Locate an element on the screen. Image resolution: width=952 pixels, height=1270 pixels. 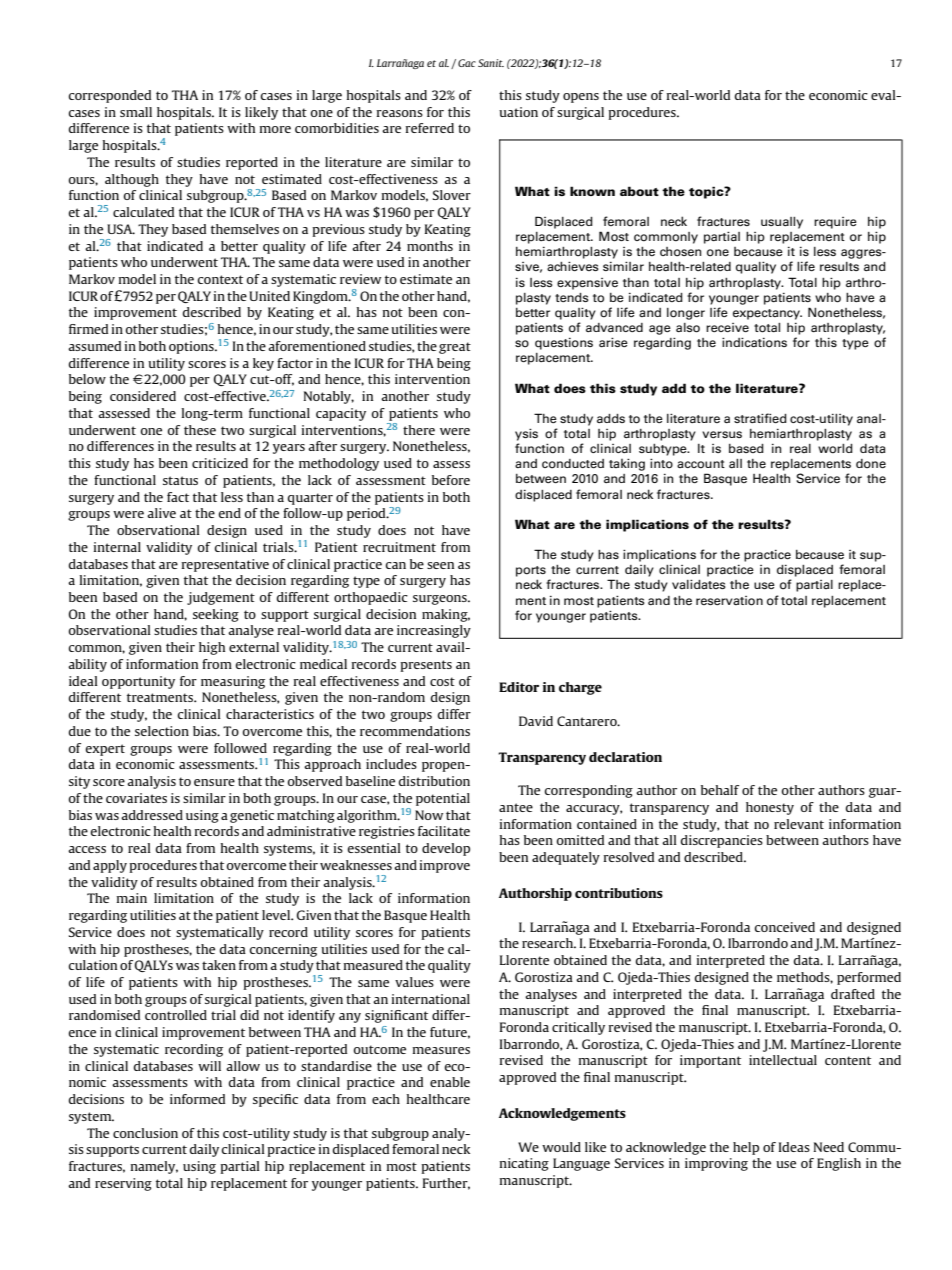
versus is located at coordinates (722, 434).
